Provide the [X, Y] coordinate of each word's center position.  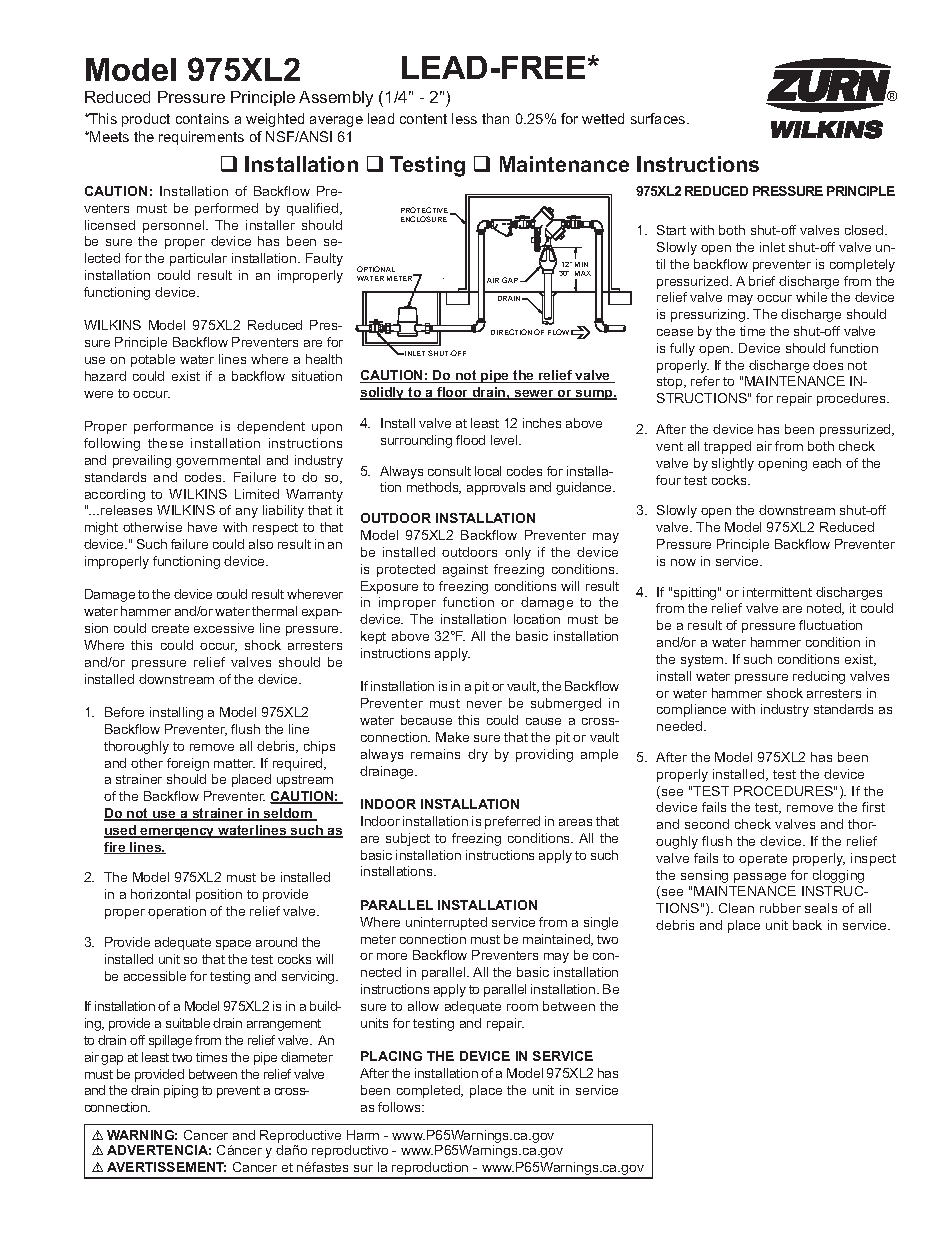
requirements [201, 138]
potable [153, 360]
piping [181, 1091]
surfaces [659, 118]
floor [453, 393]
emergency [178, 833]
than [495, 118]
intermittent [777, 592]
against [465, 570]
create [170, 628]
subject [408, 839]
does [828, 365]
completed [429, 1091]
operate [763, 860]
